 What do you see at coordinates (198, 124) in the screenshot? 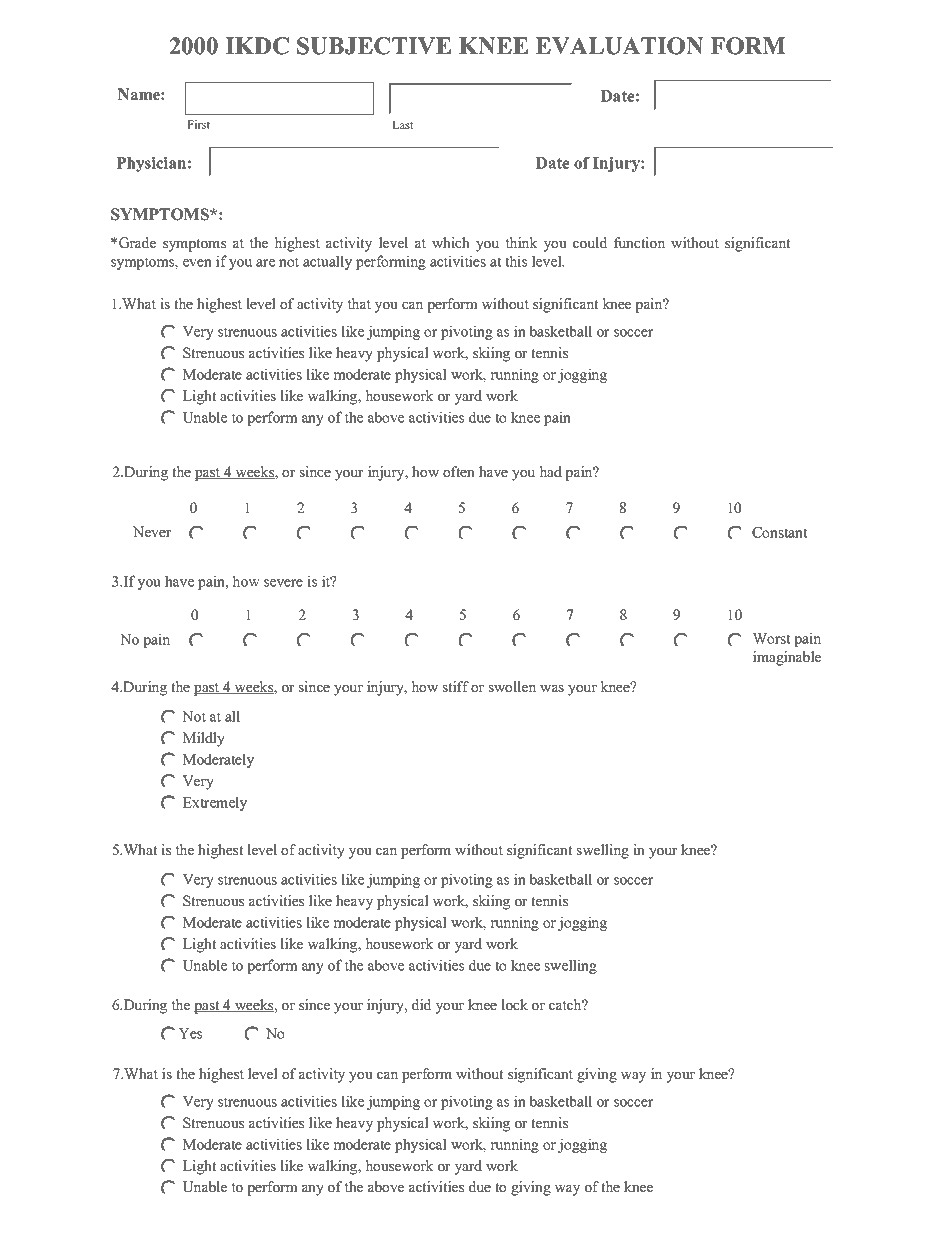
I see `First` at bounding box center [198, 124].
